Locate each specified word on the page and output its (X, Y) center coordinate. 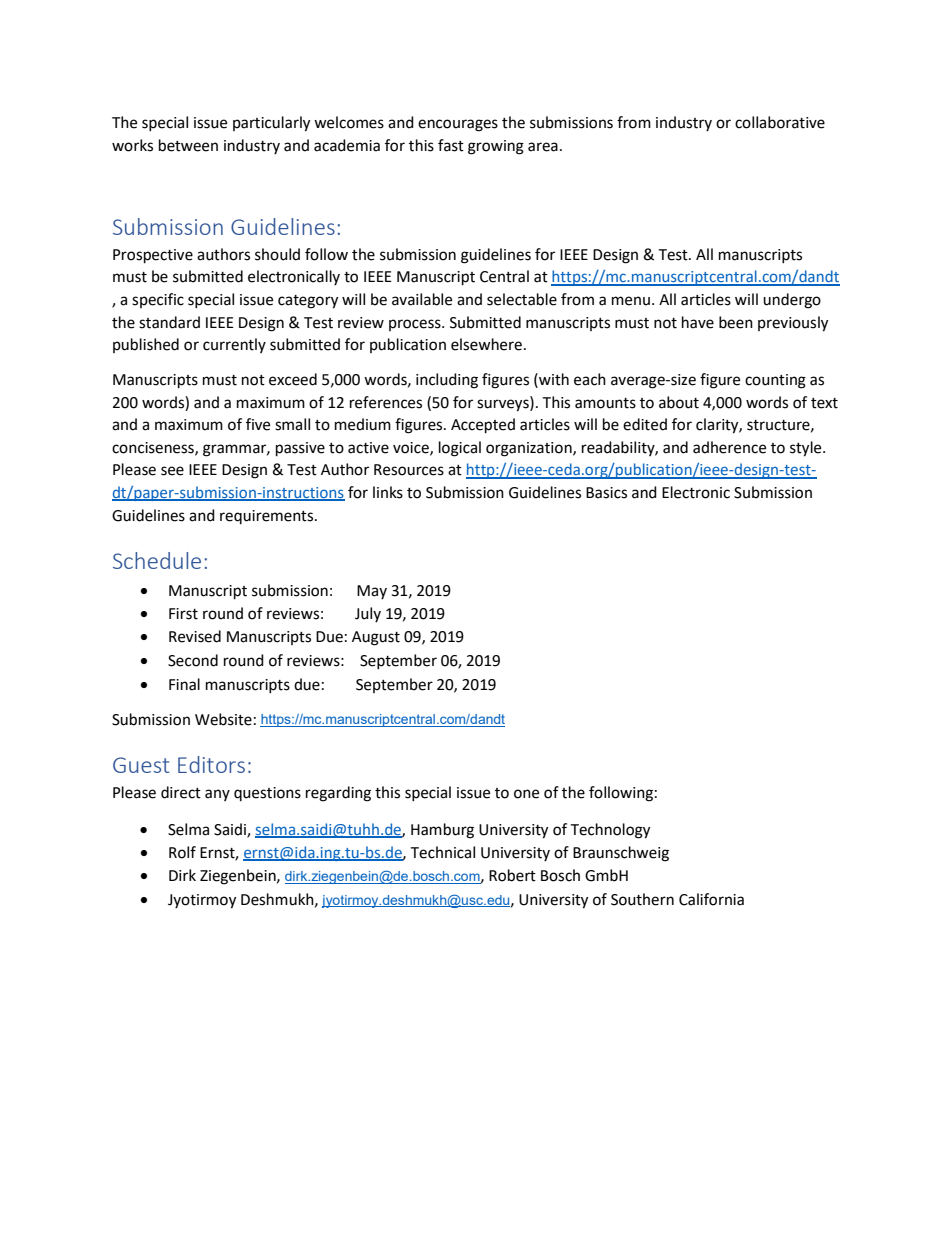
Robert (512, 875)
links (388, 492)
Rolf (182, 852)
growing (496, 147)
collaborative (780, 122)
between (188, 145)
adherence (729, 447)
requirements (268, 517)
